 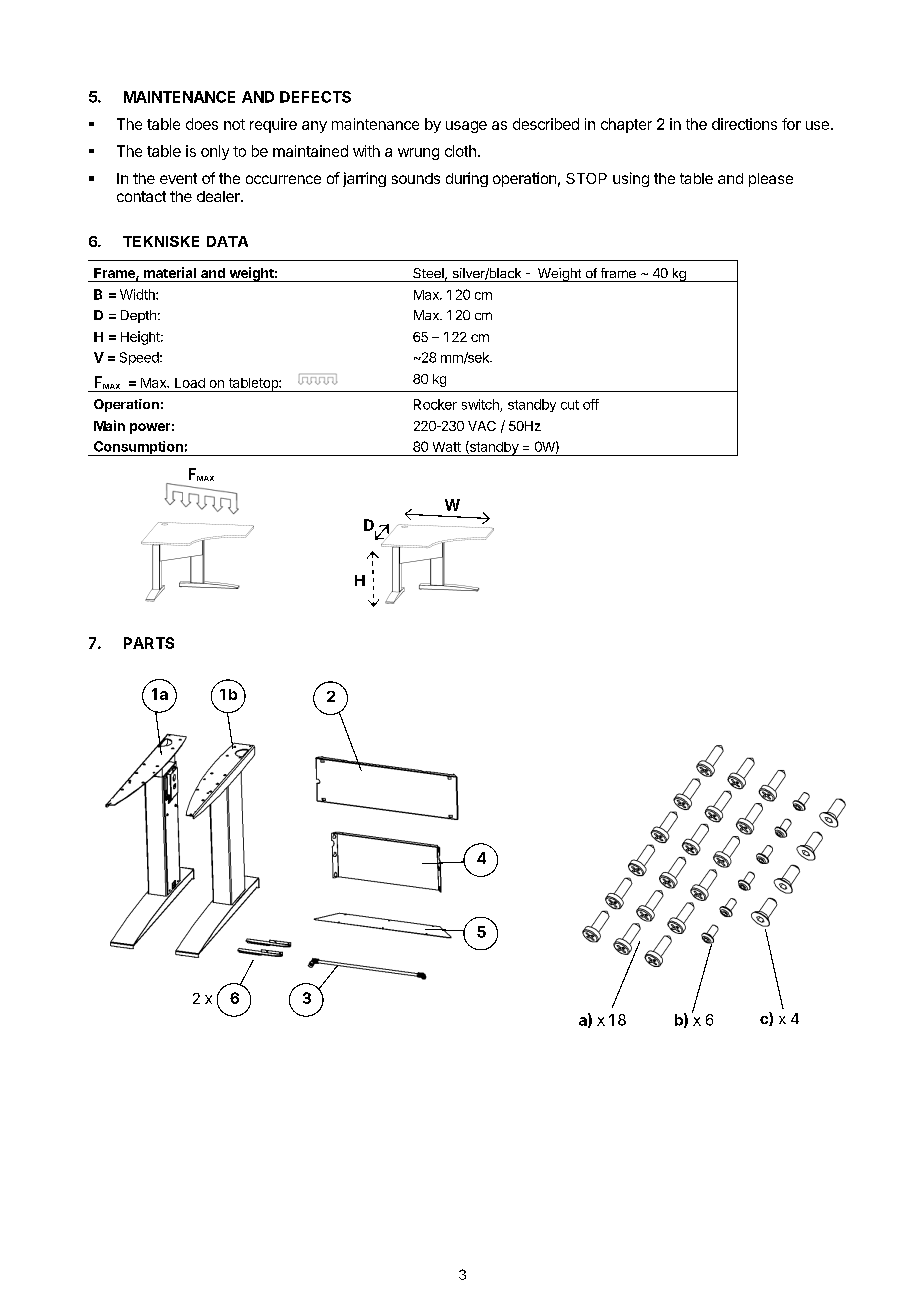 I want to click on cut, so click(x=570, y=405).
